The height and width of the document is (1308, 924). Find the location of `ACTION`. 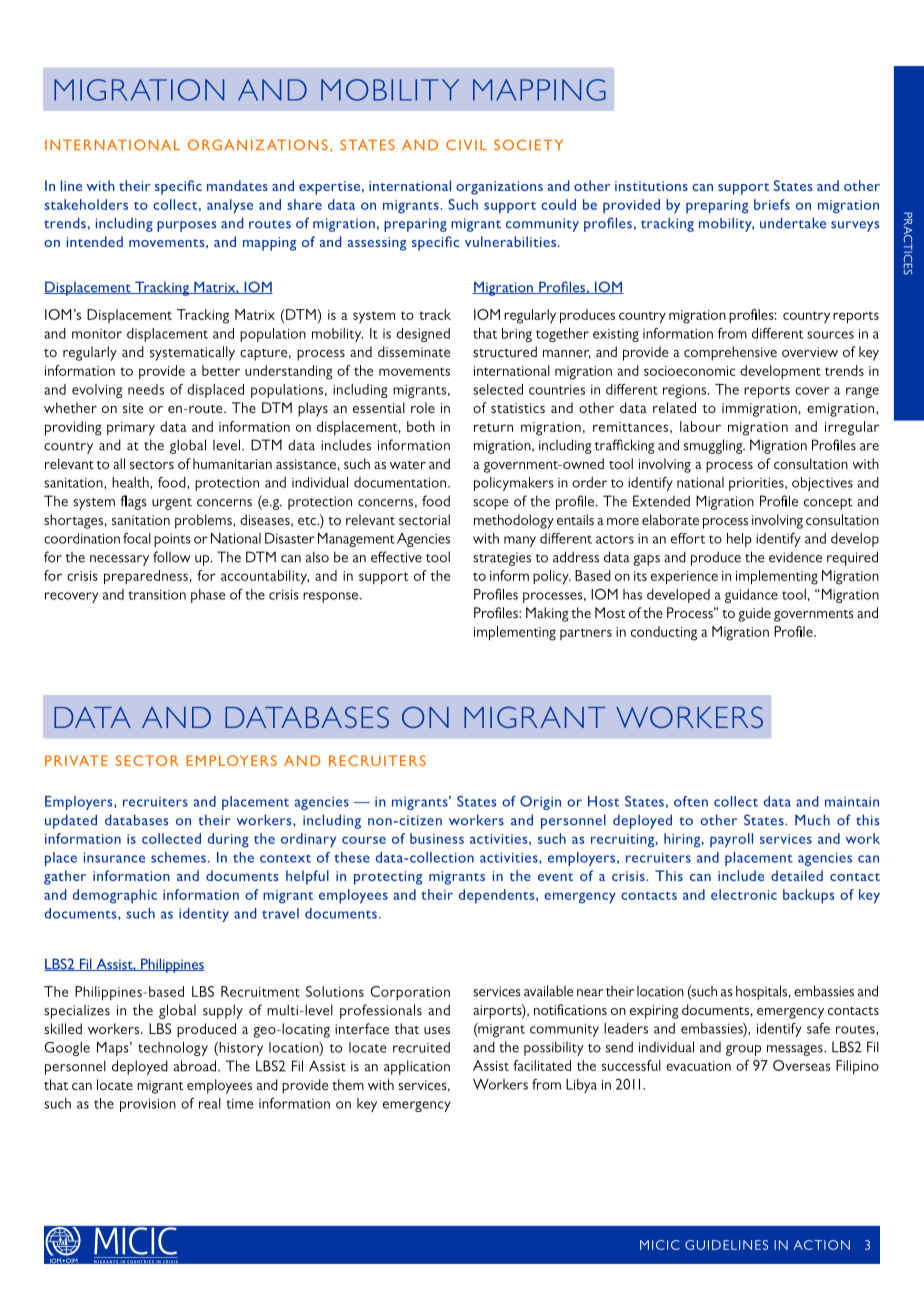

ACTION is located at coordinates (822, 1245).
